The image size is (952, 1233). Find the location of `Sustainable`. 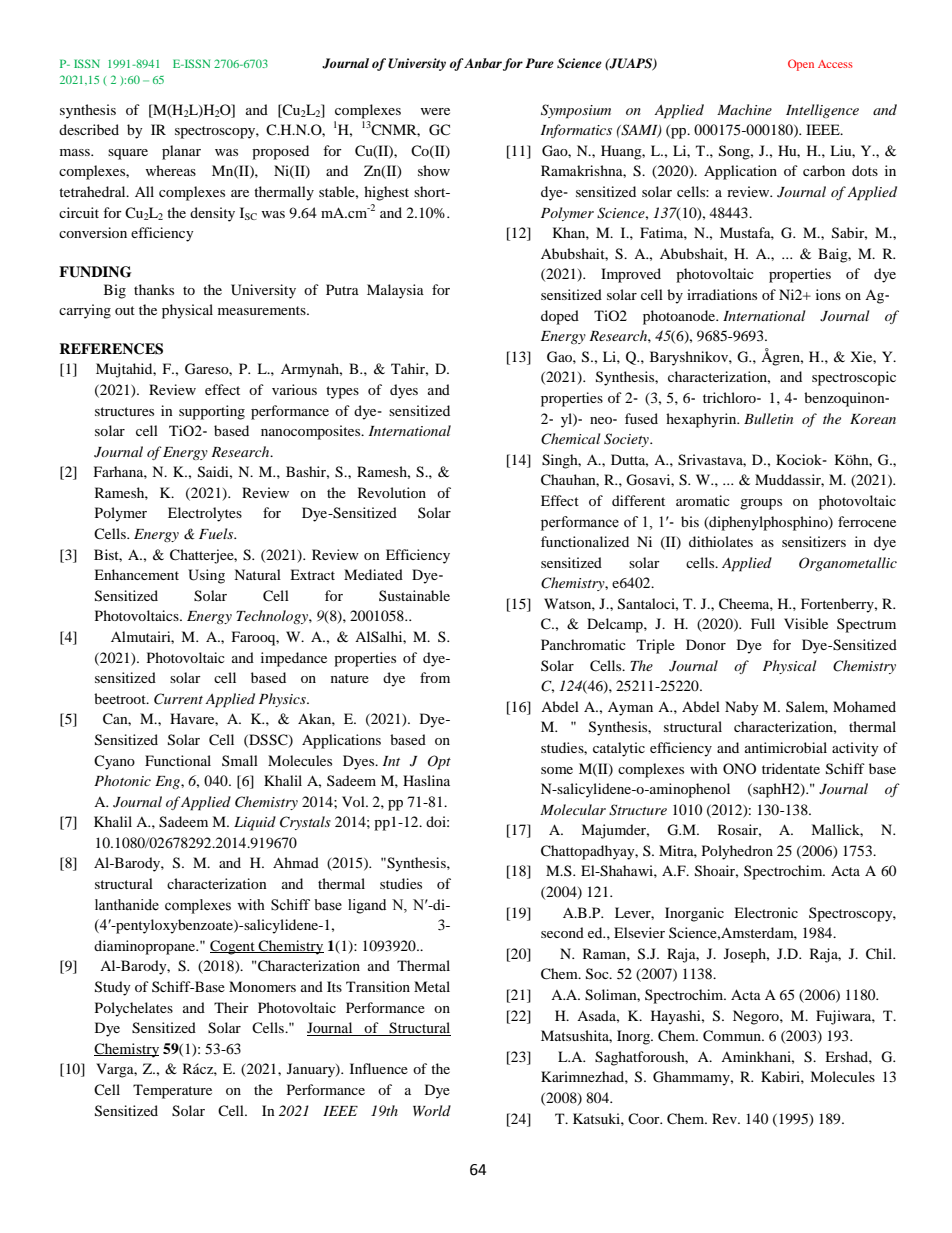

Sustainable is located at coordinates (414, 595).
